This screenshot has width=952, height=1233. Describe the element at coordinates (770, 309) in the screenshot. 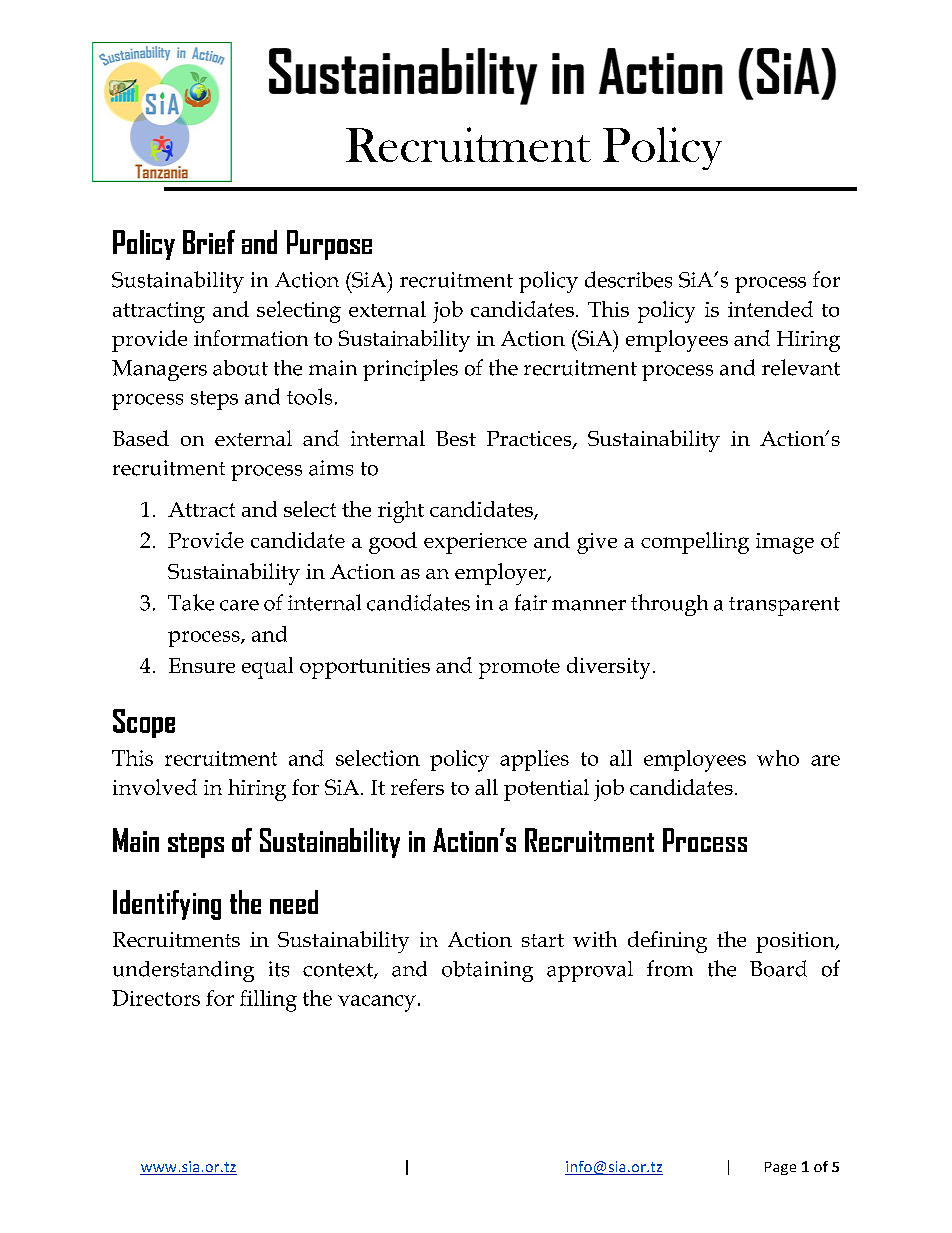

I see `intended` at that location.
